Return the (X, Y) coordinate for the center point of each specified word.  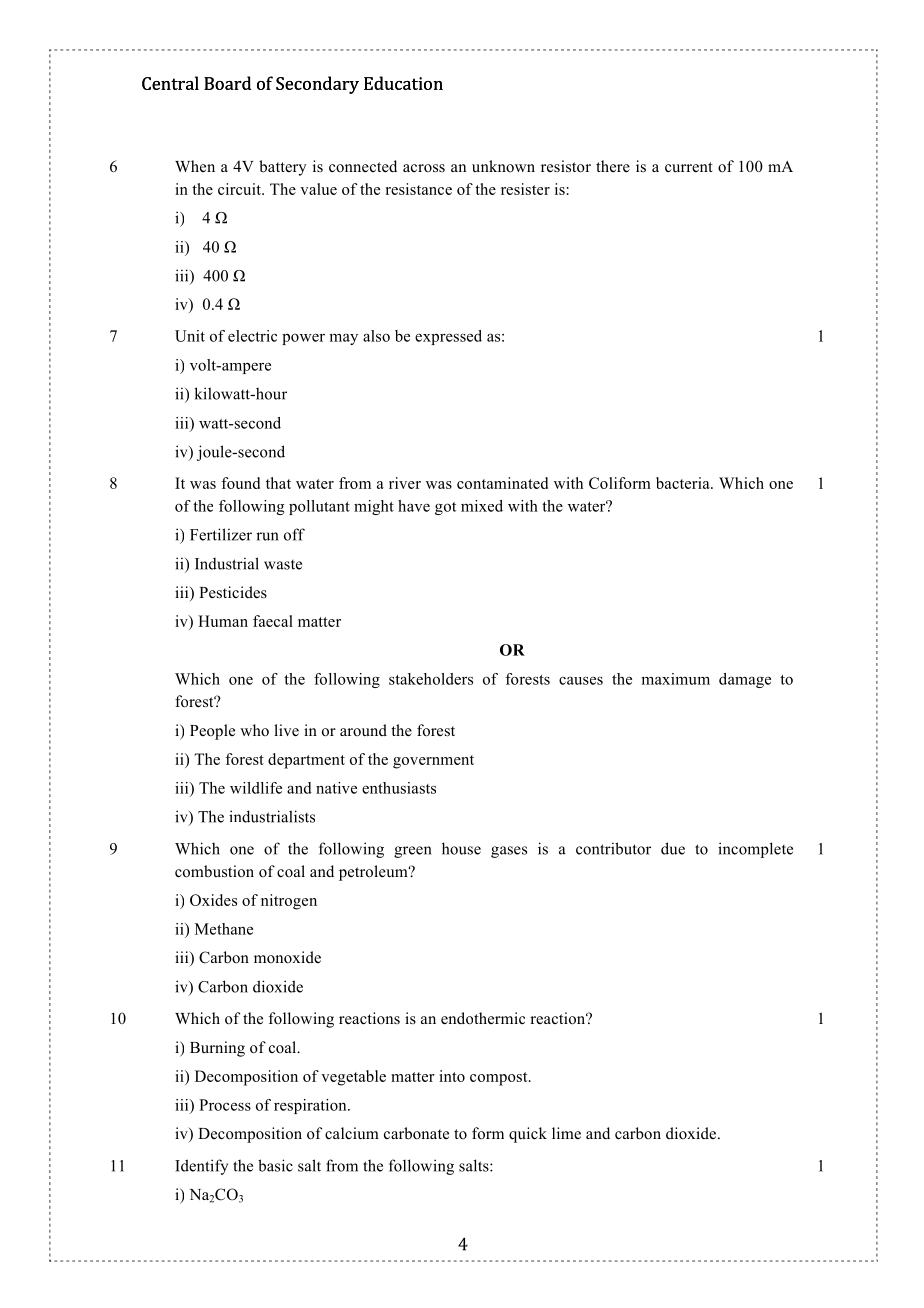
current (689, 167)
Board (228, 83)
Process (225, 1105)
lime (566, 1133)
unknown (503, 166)
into (452, 1076)
